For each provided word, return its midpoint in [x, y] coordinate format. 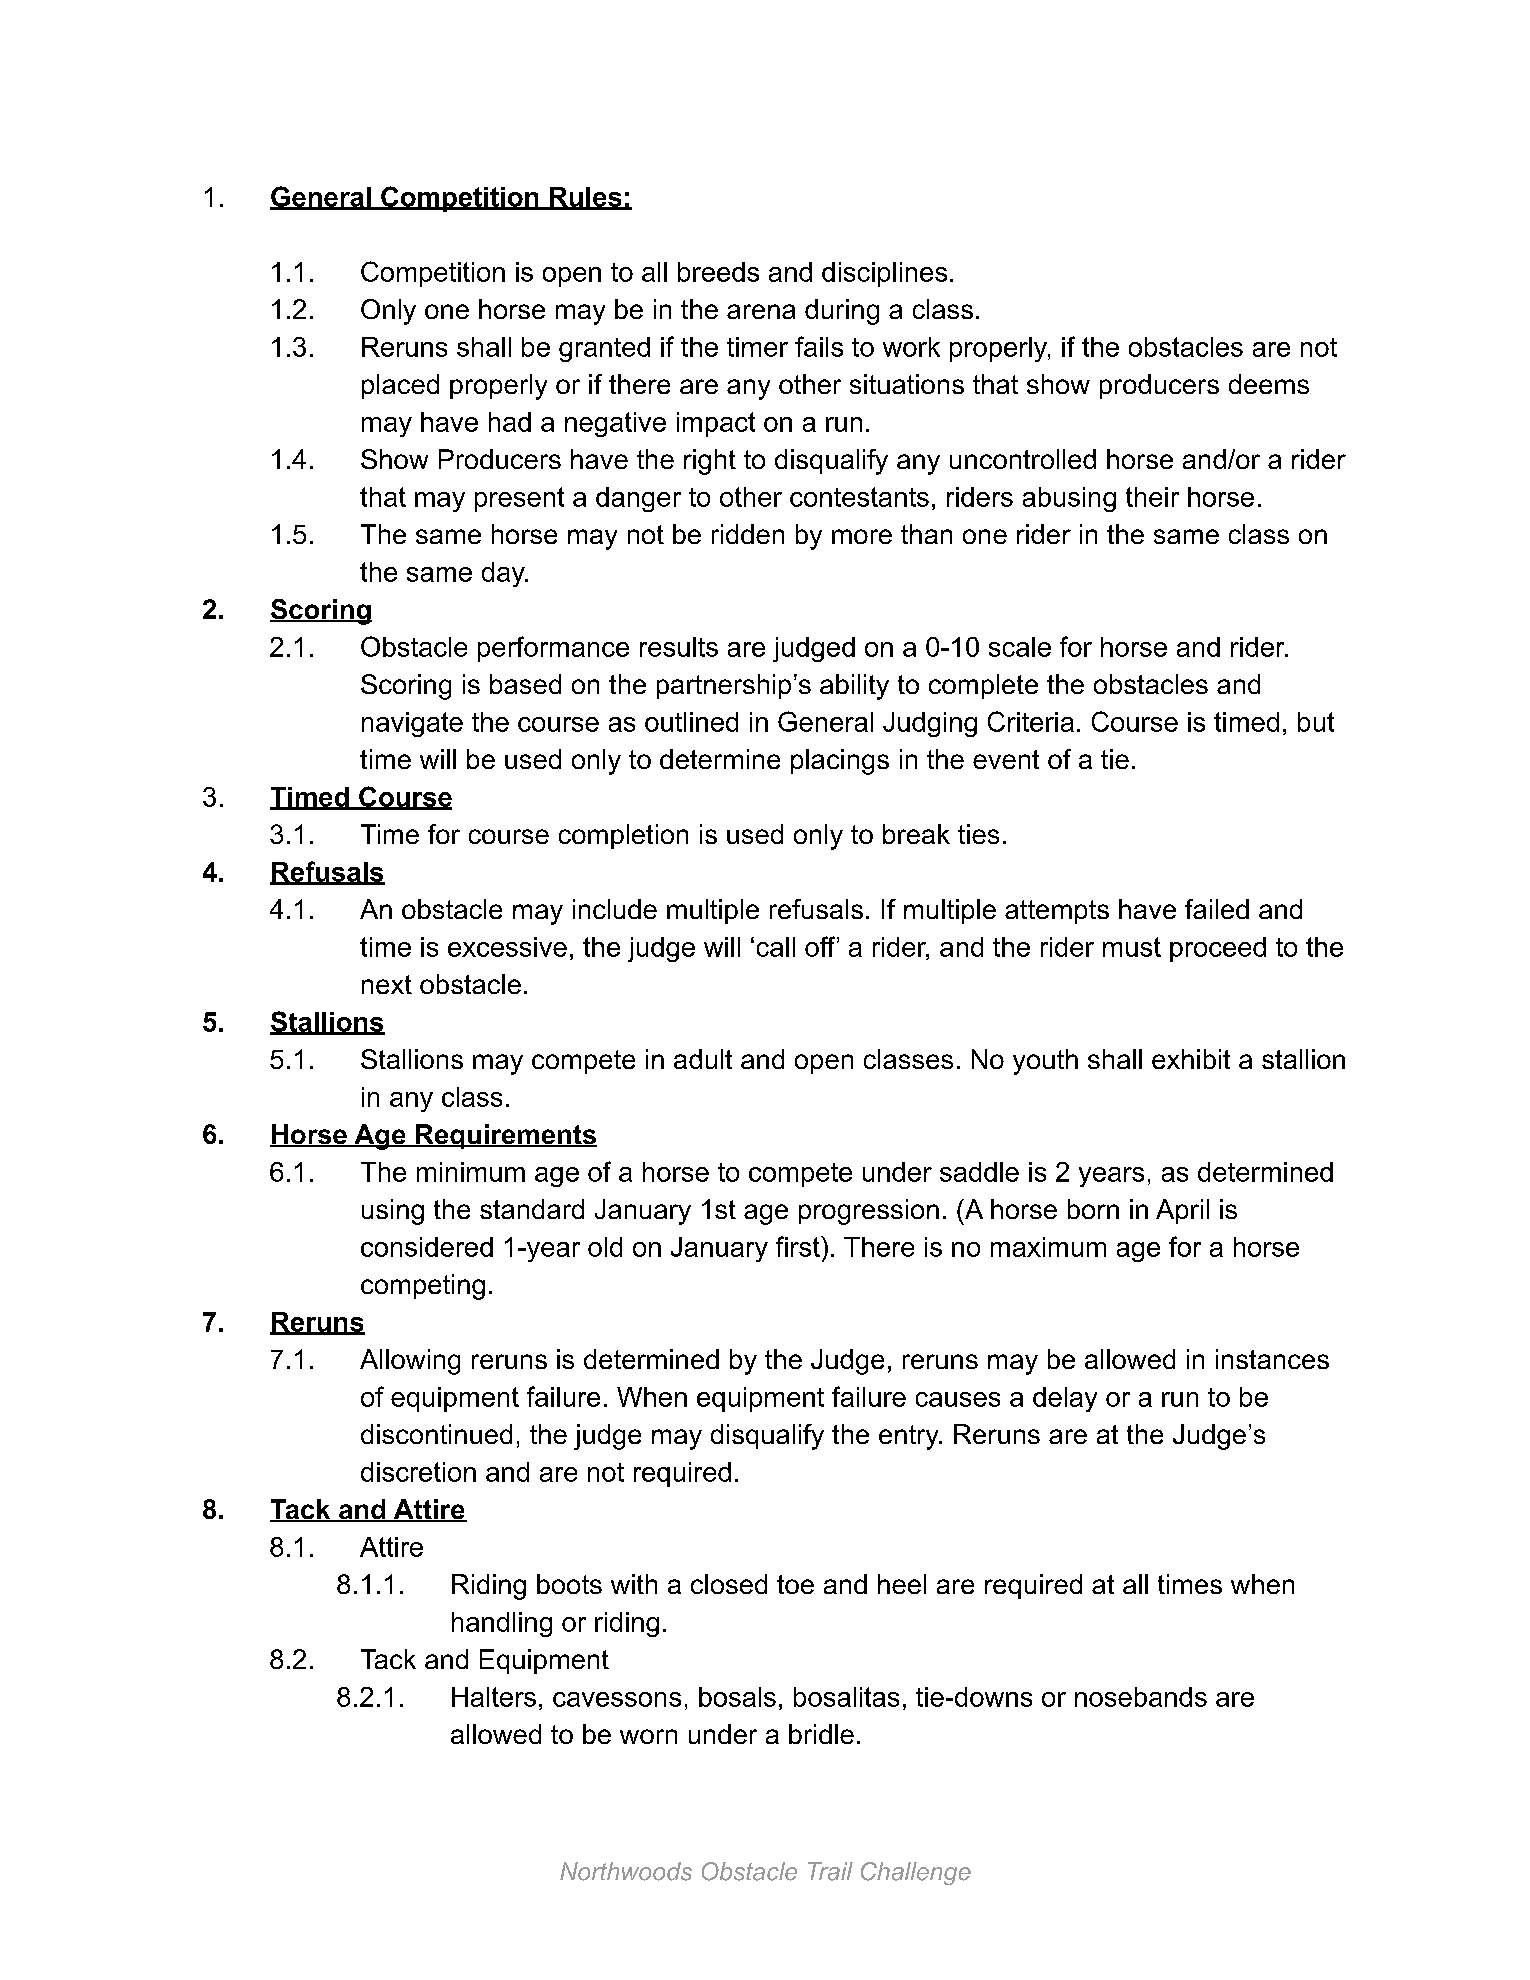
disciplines [884, 274]
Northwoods [626, 1871]
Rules [585, 198]
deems [1269, 384]
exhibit [1191, 1059]
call [776, 947]
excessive [507, 947]
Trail [830, 1871]
